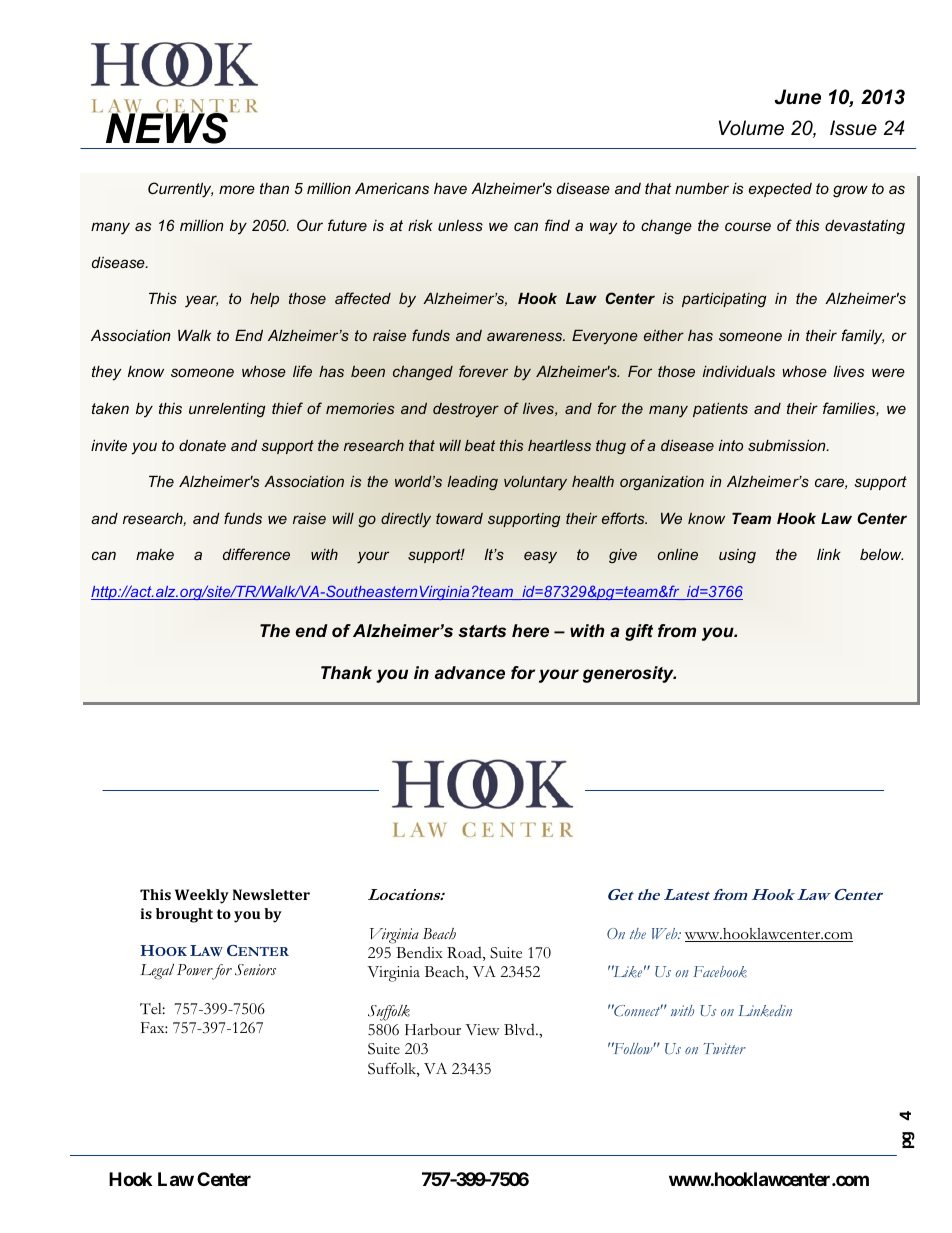  I want to click on have, so click(450, 188).
